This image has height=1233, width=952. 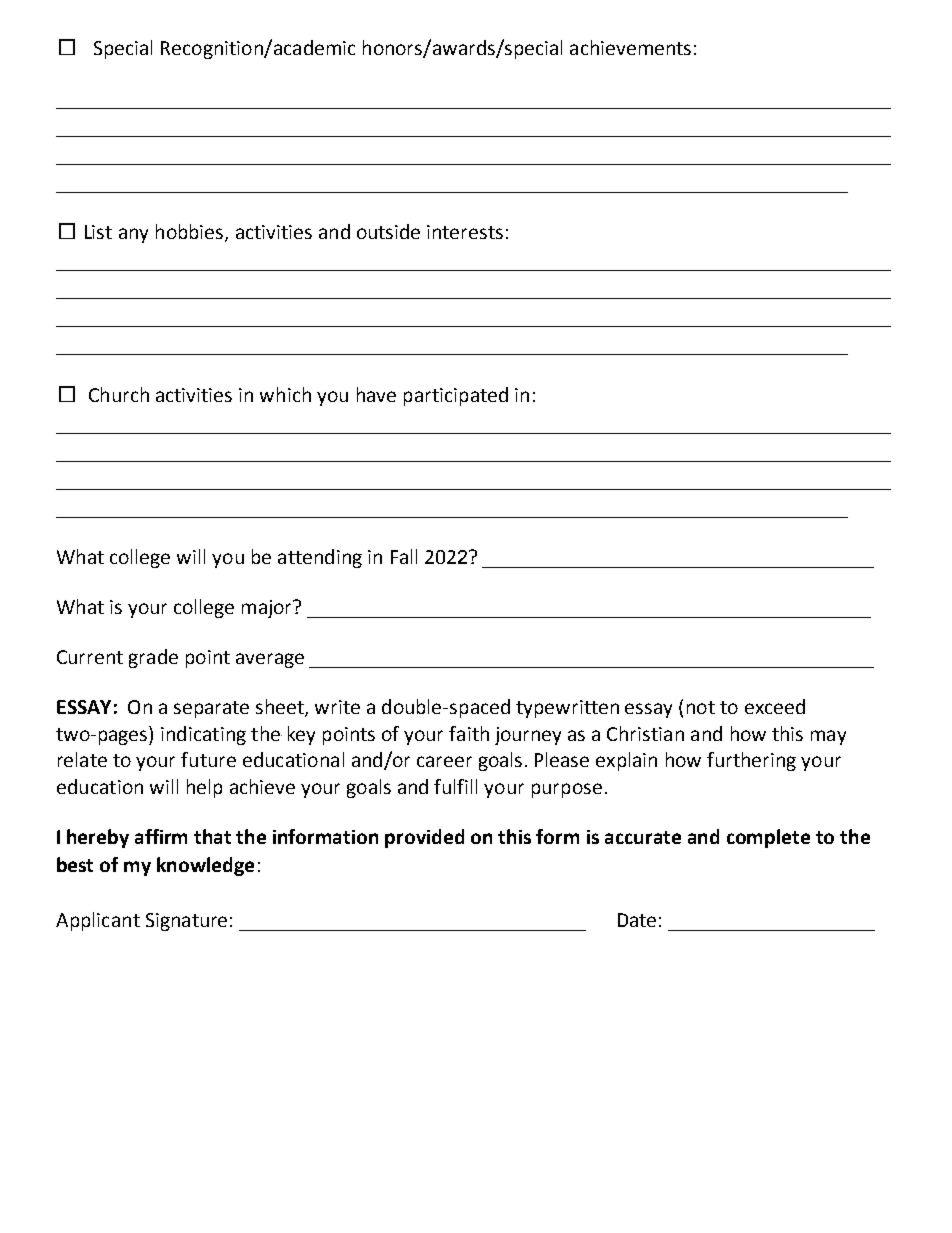 I want to click on faith, so click(x=469, y=733).
